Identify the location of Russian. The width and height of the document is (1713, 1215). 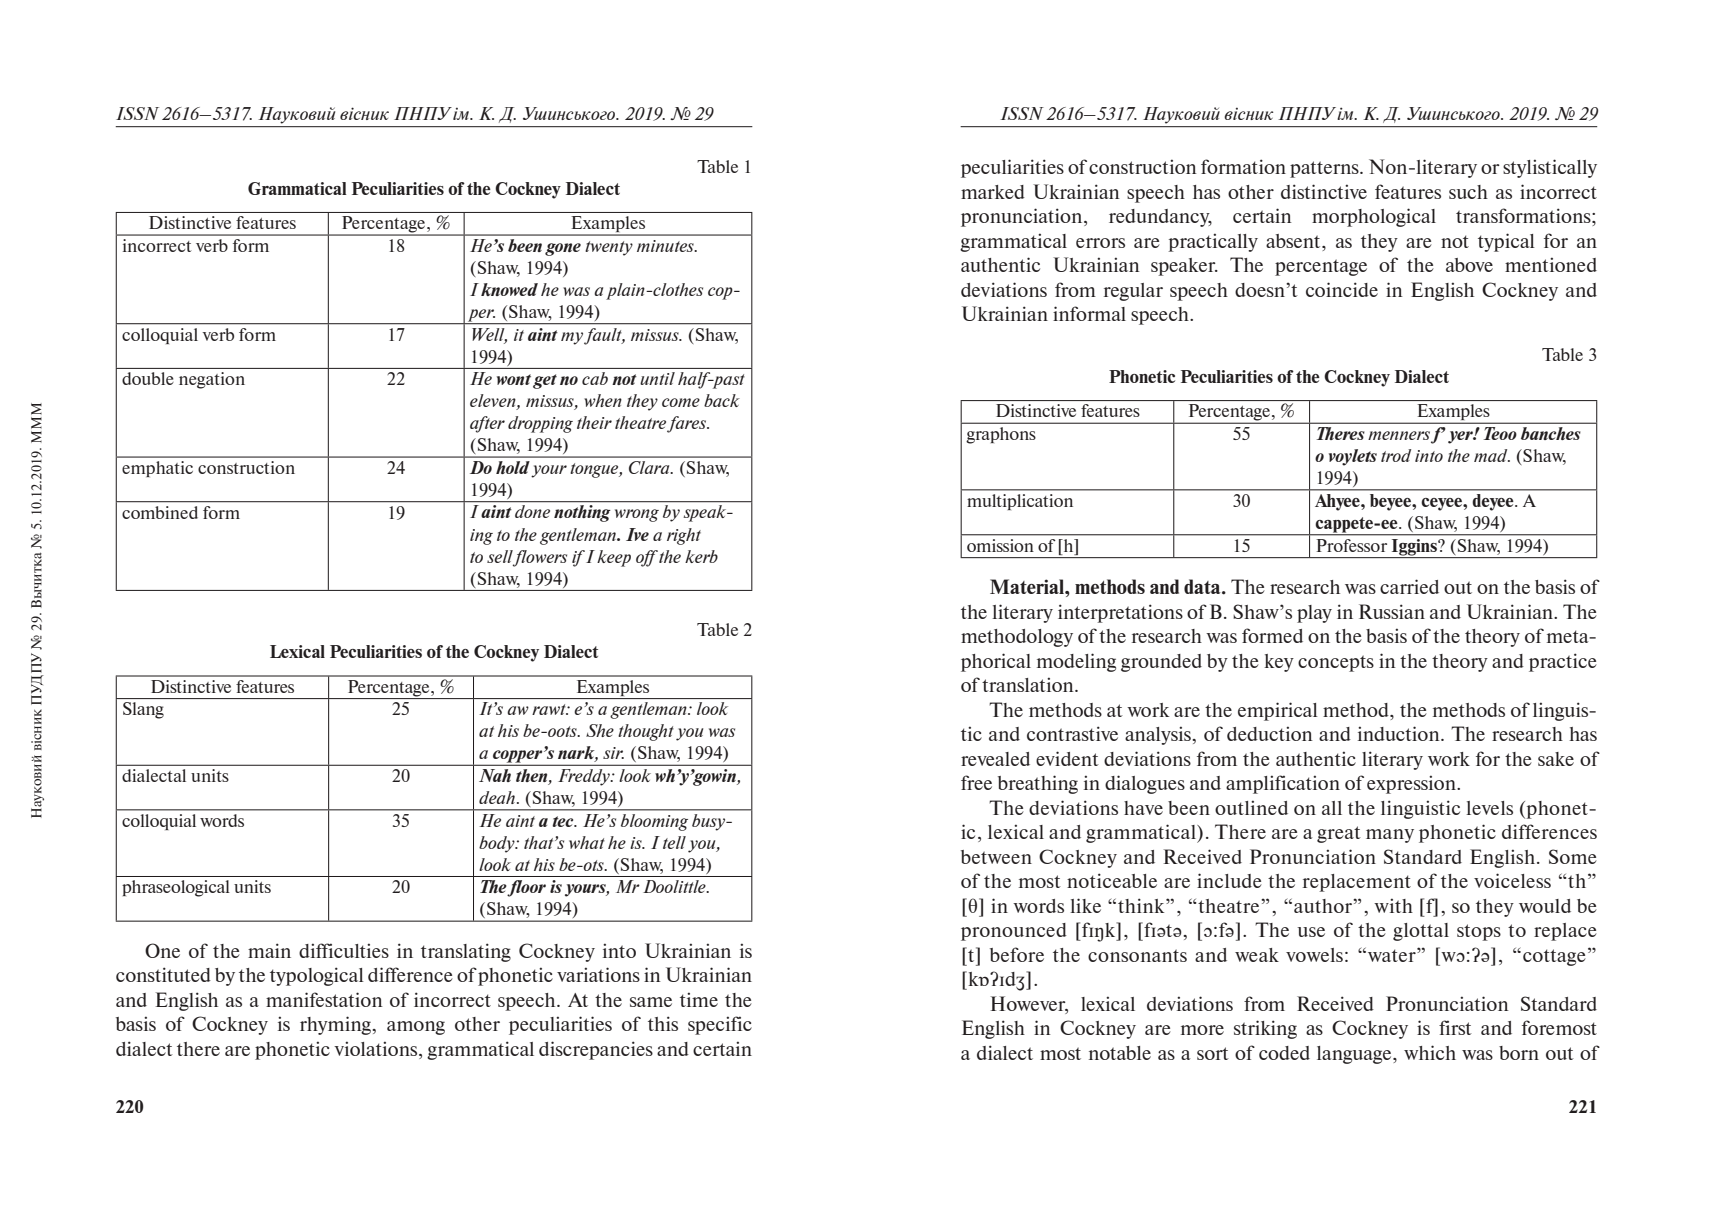
(1392, 611).
